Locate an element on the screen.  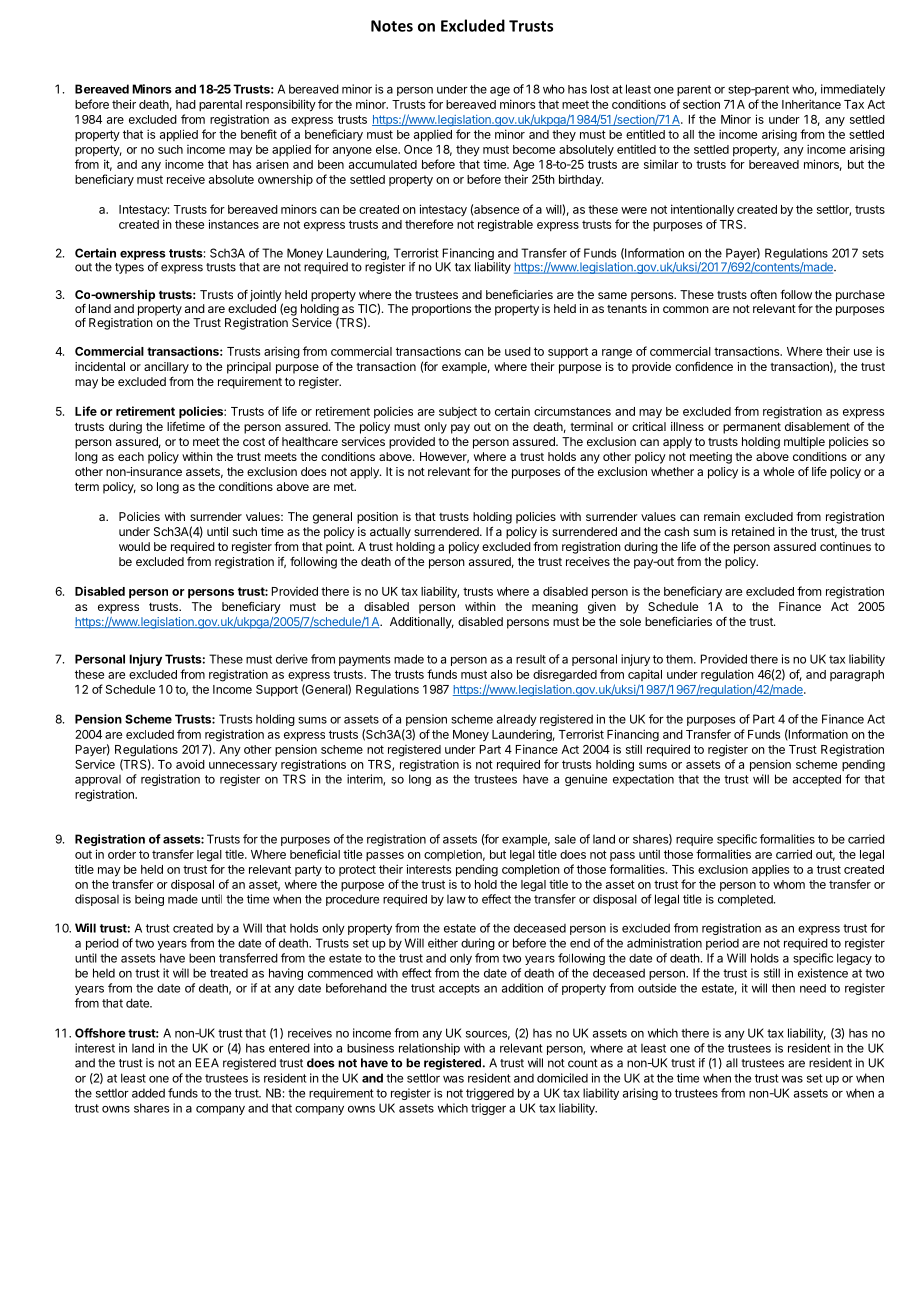
had is located at coordinates (186, 104).
